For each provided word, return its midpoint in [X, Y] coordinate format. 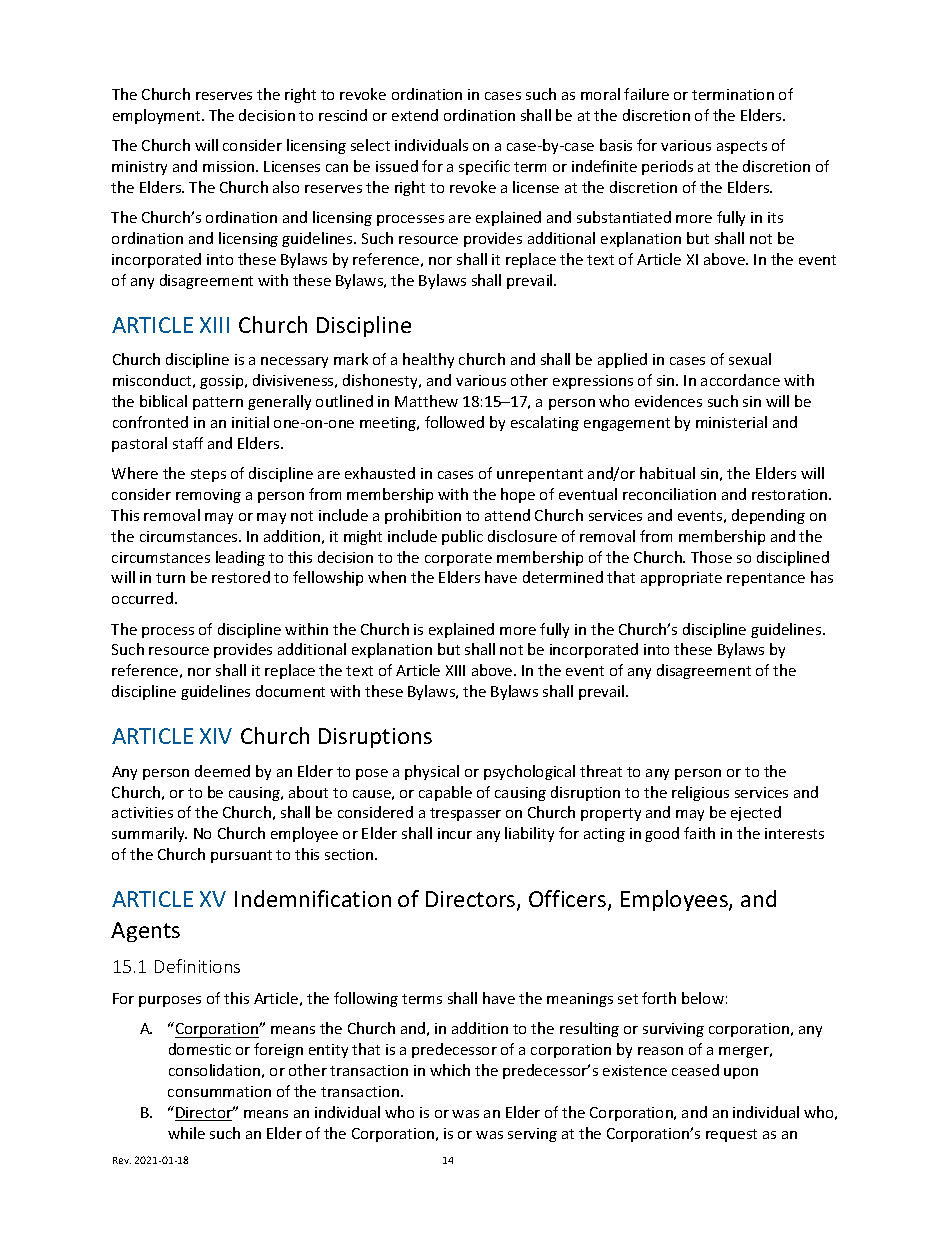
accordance [740, 380]
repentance [766, 579]
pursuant [241, 856]
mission [230, 166]
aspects [742, 147]
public [462, 537]
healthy [428, 360]
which [450, 1070]
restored [241, 577]
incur [455, 833]
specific [484, 167]
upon [741, 1073]
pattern [218, 403]
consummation [219, 1091]
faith [699, 833]
